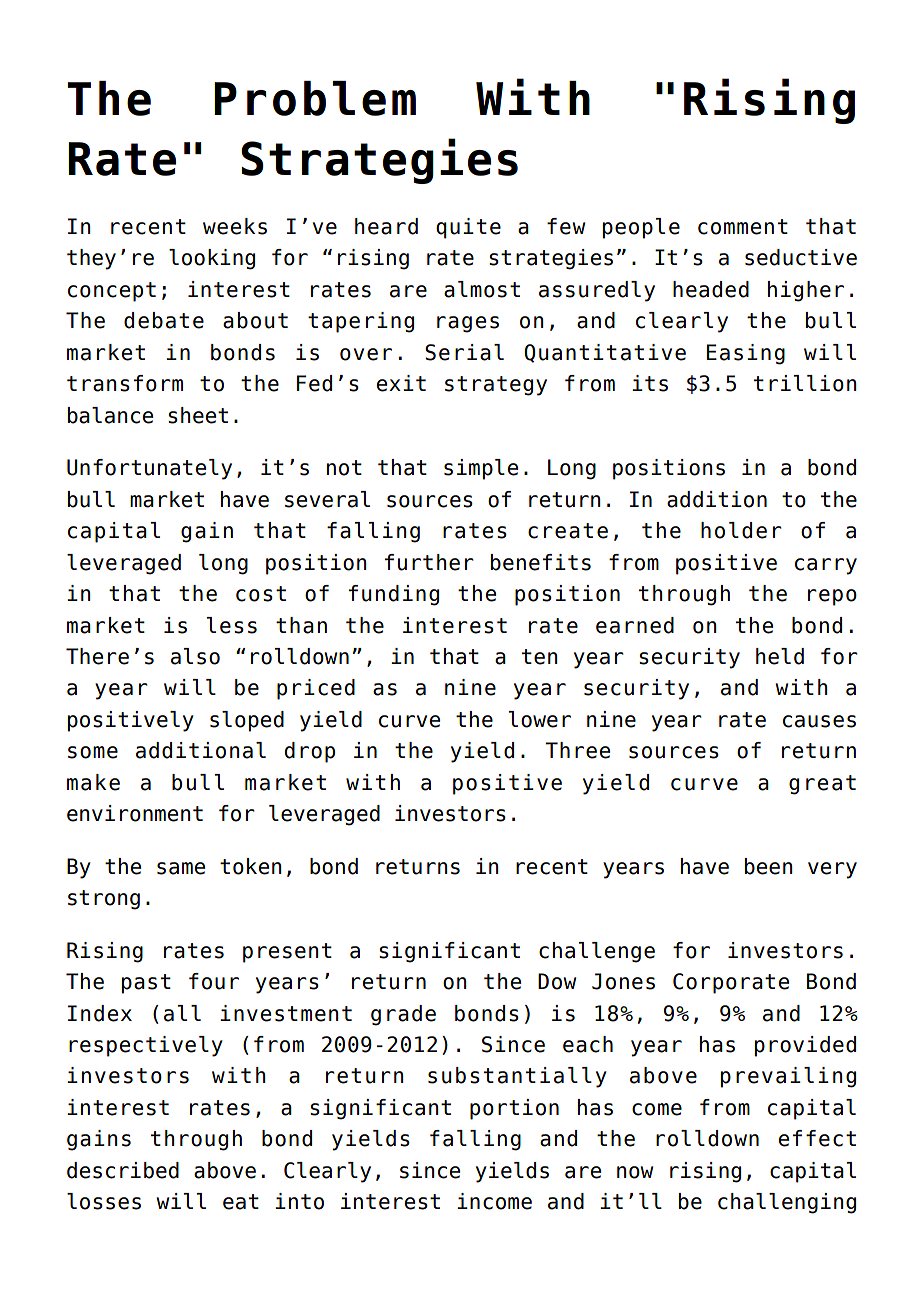 The width and height of the page is (924, 1308). I want to click on portion, so click(514, 1109).
